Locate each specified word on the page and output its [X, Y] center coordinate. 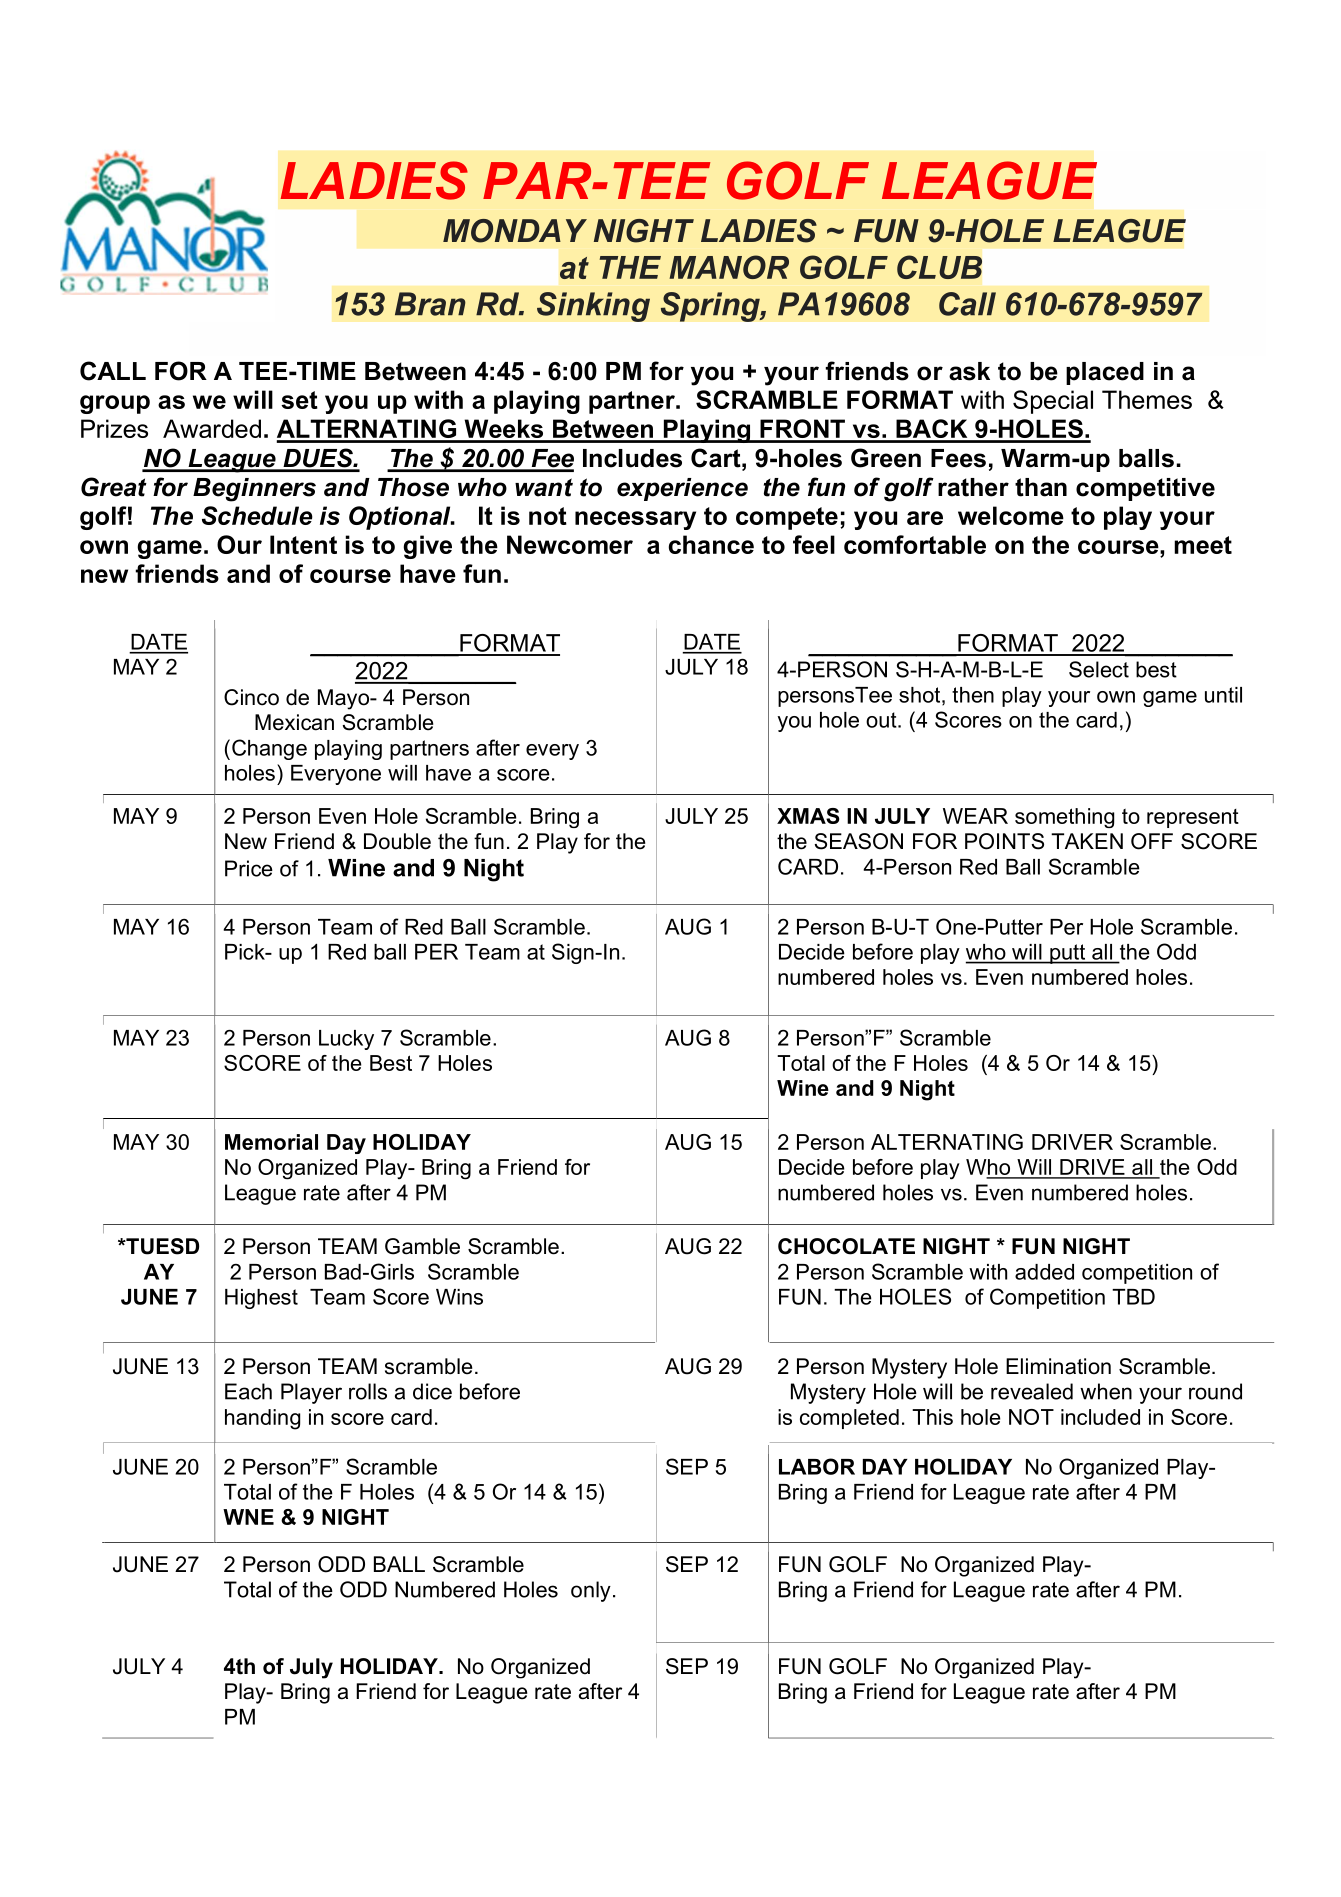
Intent [303, 544]
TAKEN [1087, 841]
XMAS [808, 816]
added [1044, 1272]
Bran [430, 304]
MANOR [729, 267]
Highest [261, 1299]
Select [1099, 669]
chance [711, 544]
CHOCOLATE [846, 1246]
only [591, 1591]
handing [262, 1419]
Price [249, 868]
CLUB [939, 267]
